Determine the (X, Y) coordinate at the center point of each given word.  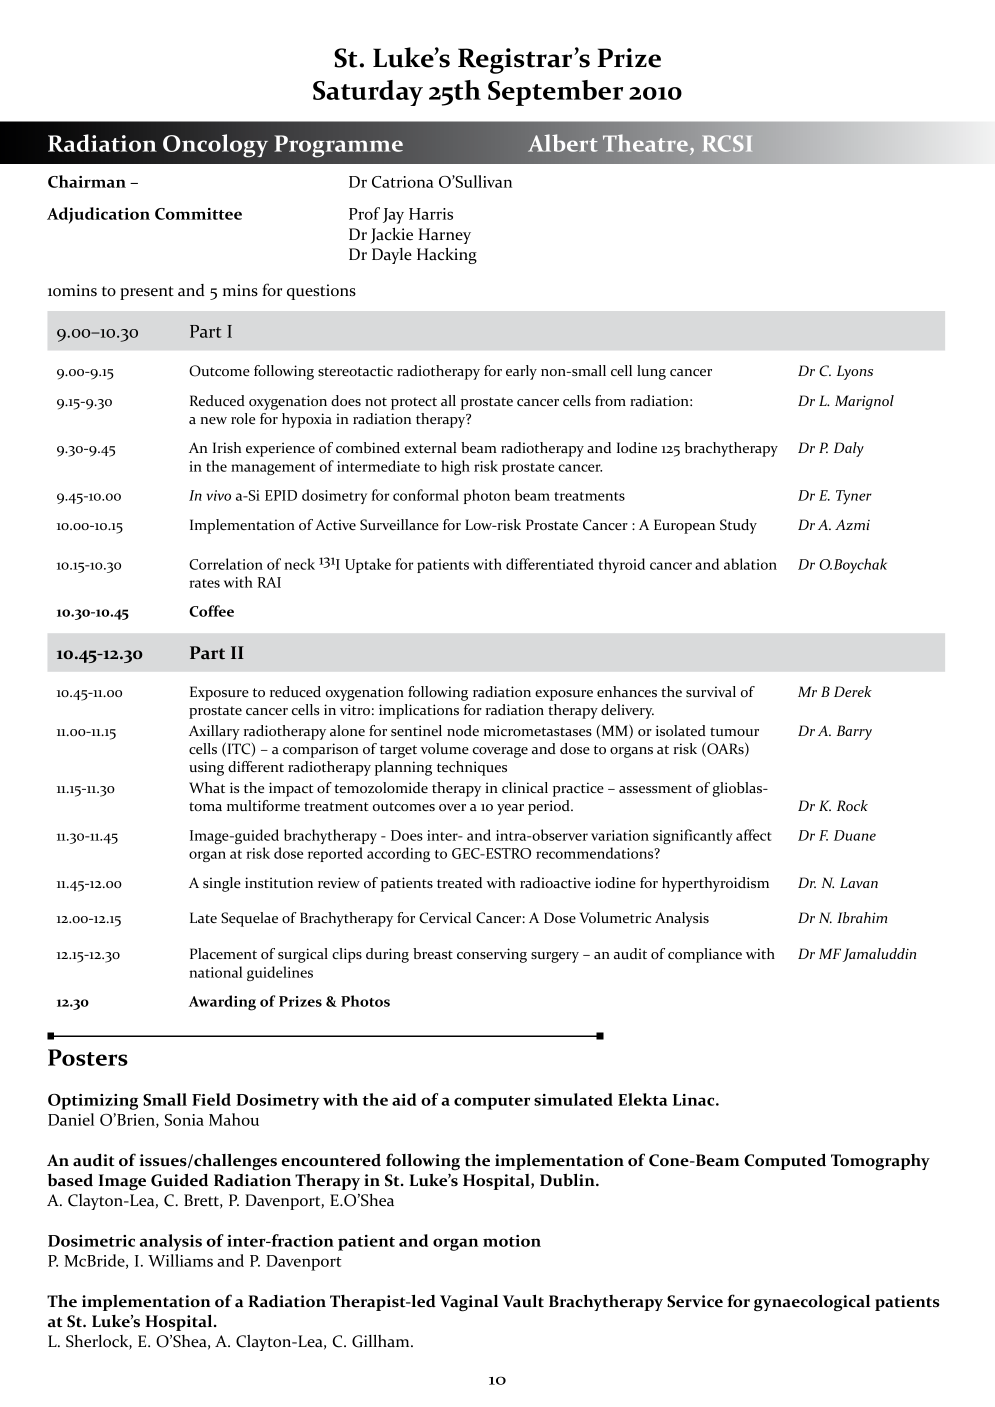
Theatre (645, 143)
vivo (218, 495)
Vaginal (469, 1303)
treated (459, 882)
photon (487, 496)
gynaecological (812, 1302)
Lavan (859, 882)
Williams (180, 1260)
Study (738, 526)
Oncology (215, 146)
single (222, 884)
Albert (563, 143)
